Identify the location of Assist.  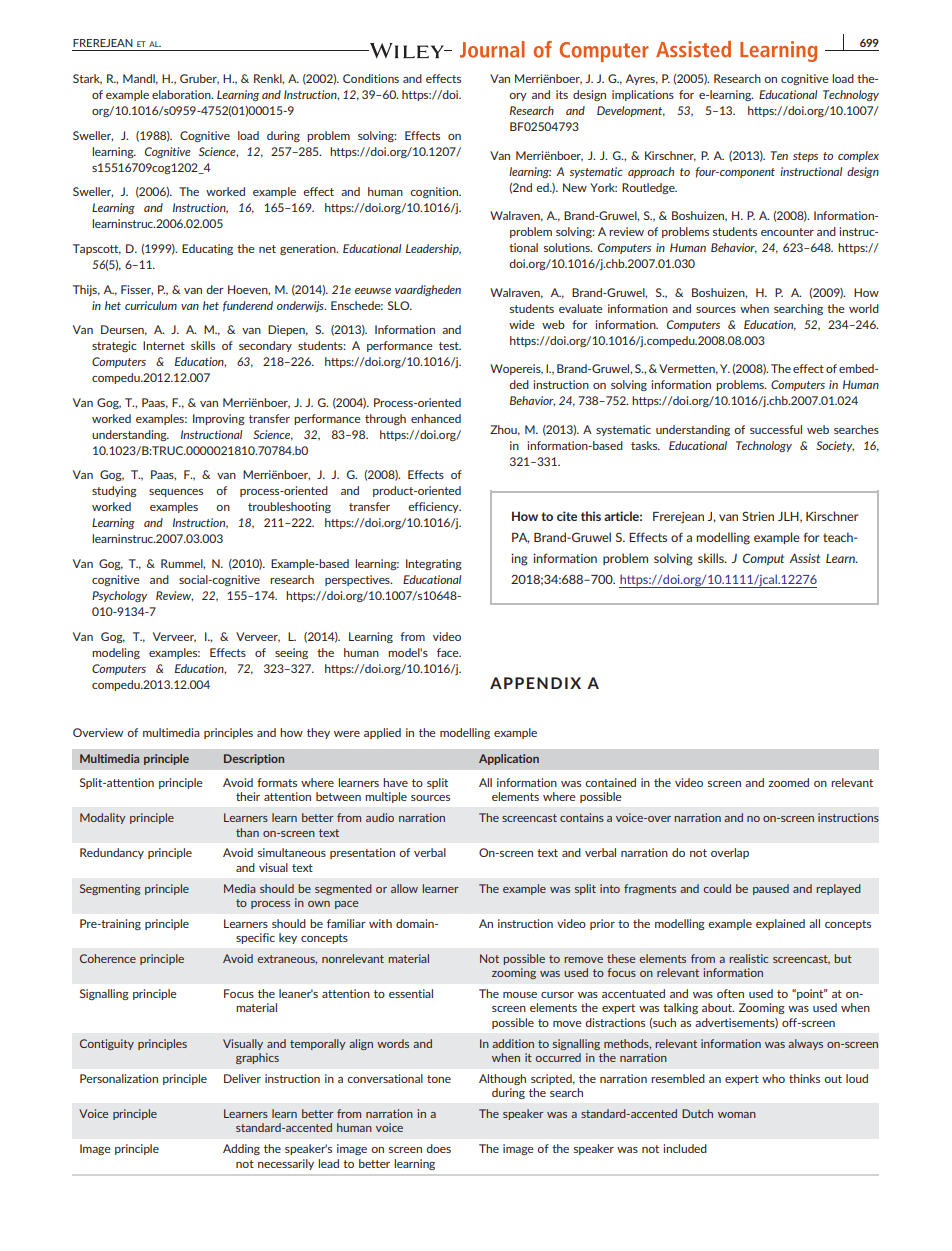
(804, 558).
